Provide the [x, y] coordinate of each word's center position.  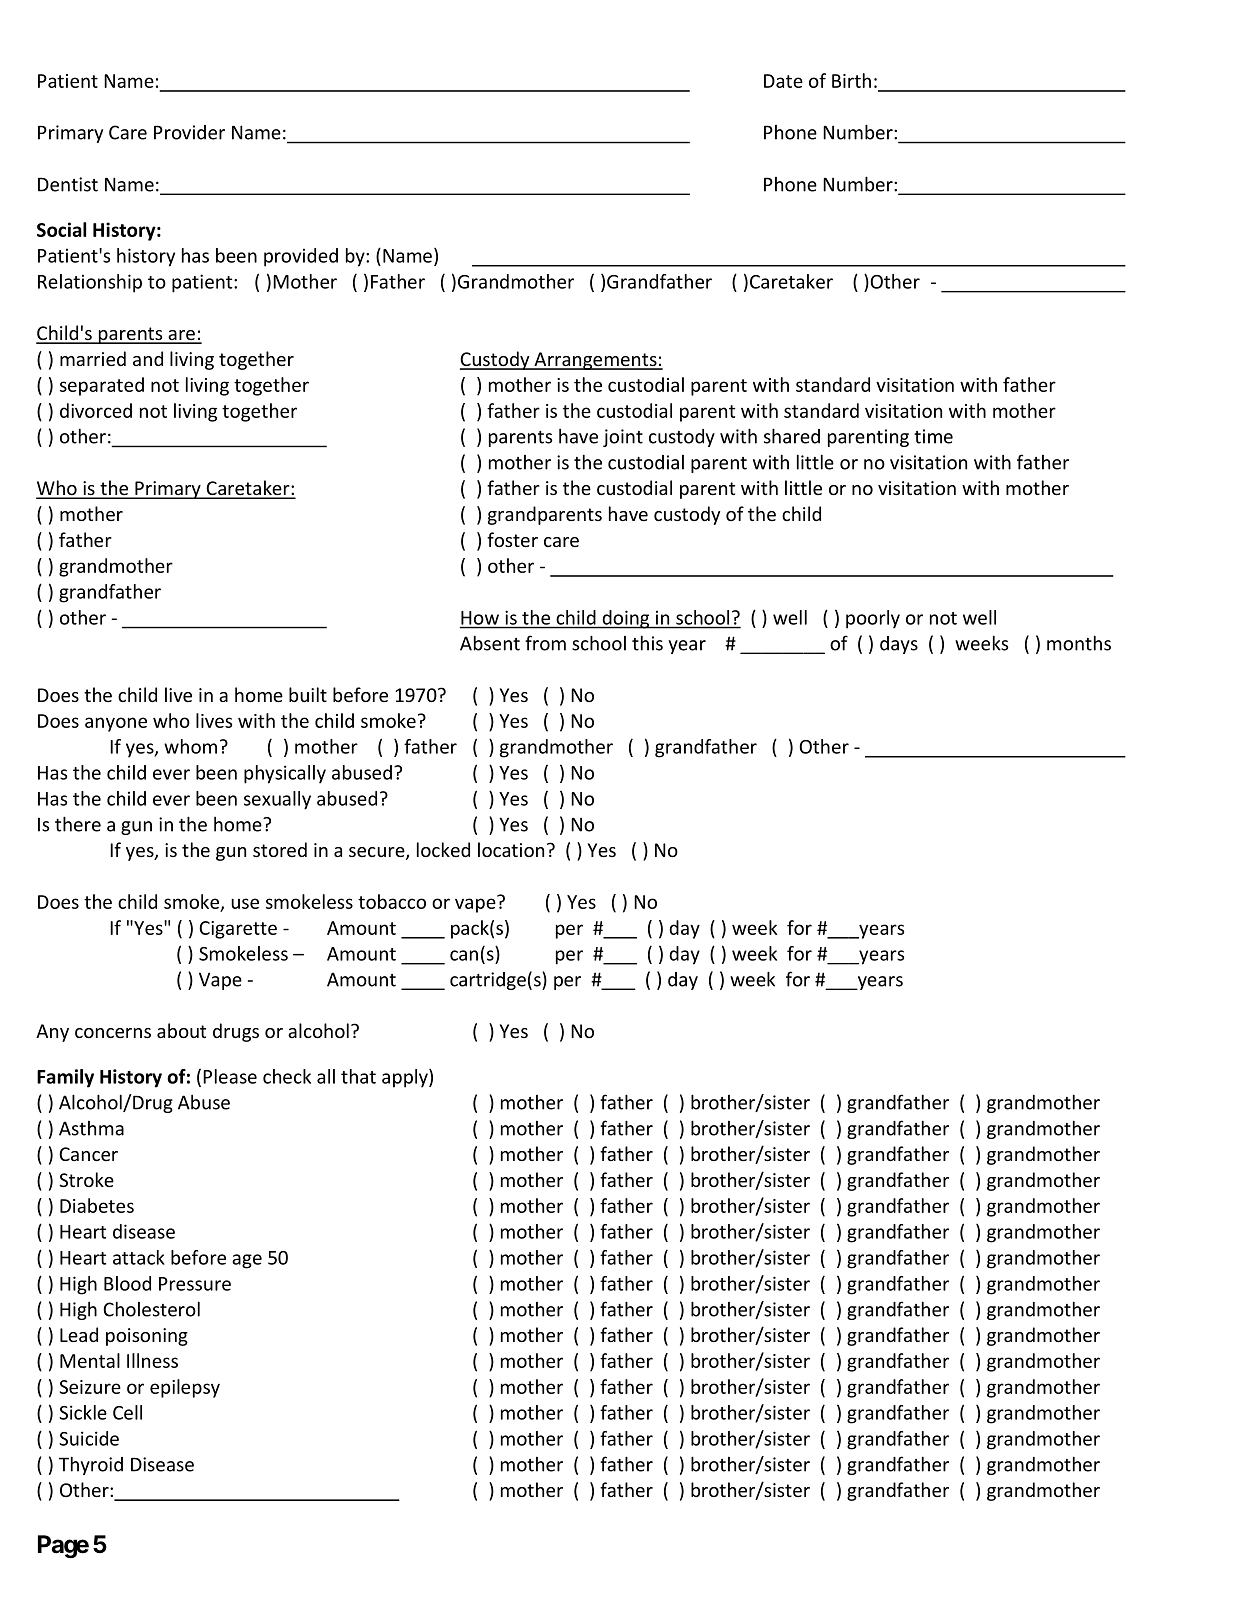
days [899, 645]
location [511, 849]
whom [190, 746]
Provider [189, 132]
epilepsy [185, 1388]
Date [783, 81]
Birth [851, 80]
